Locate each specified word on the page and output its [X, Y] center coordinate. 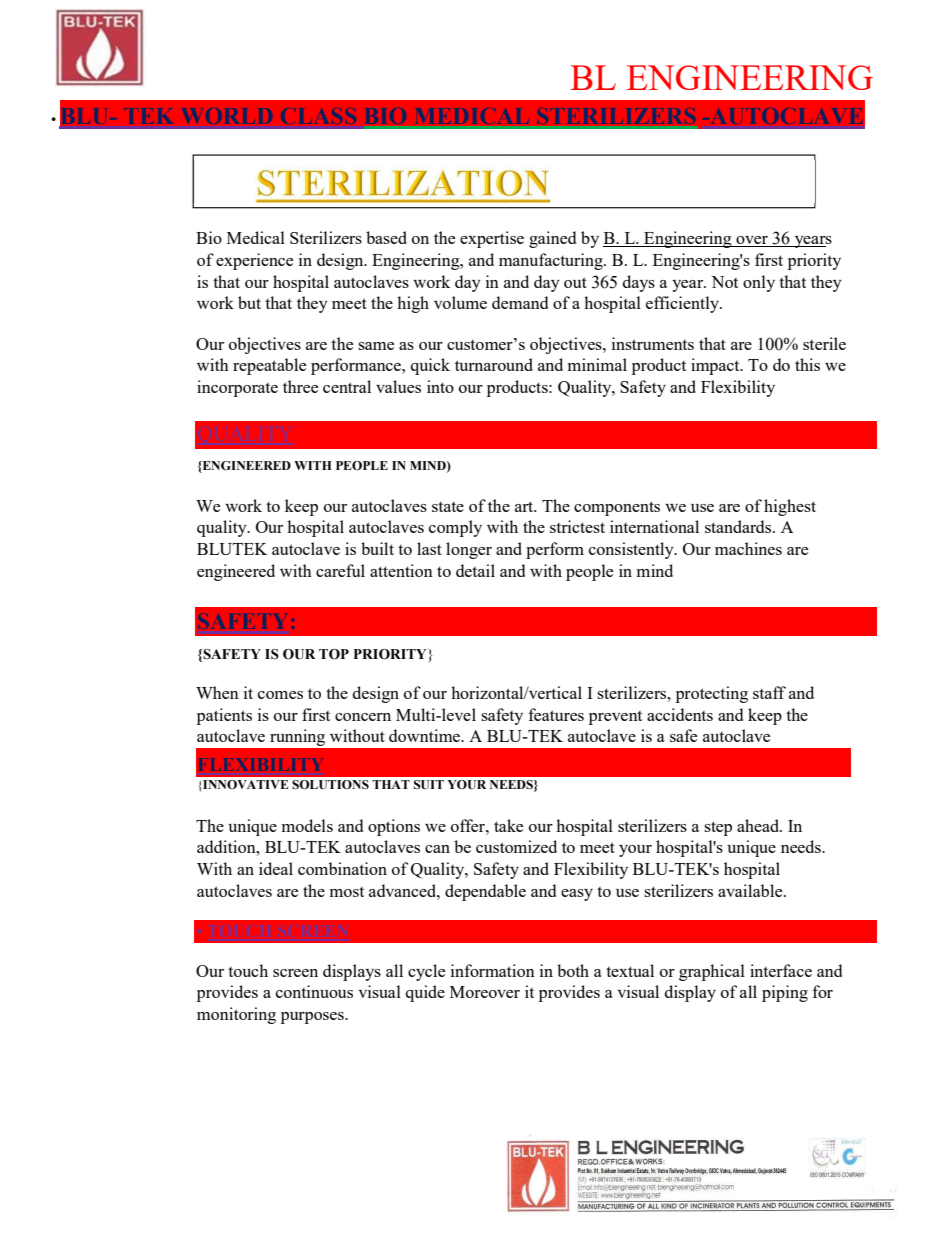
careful [340, 570]
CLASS [318, 116]
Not [724, 282]
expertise [492, 239]
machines [748, 548]
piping [785, 993]
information [493, 970]
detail [475, 570]
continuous [314, 991]
